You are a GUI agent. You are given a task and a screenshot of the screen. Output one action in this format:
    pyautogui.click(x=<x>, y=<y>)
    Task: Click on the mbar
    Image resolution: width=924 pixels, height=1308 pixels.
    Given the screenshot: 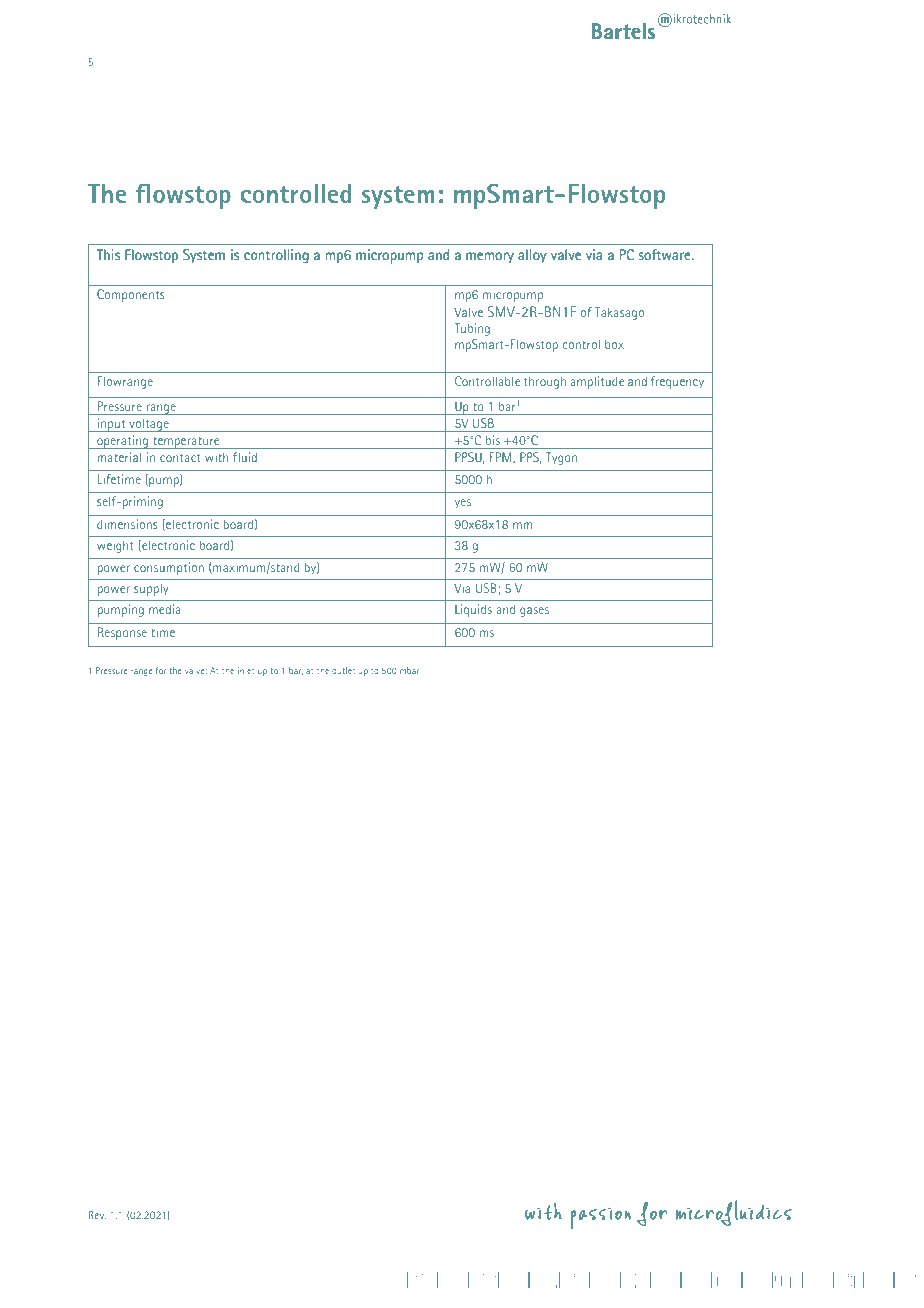 What is the action you would take?
    pyautogui.click(x=409, y=670)
